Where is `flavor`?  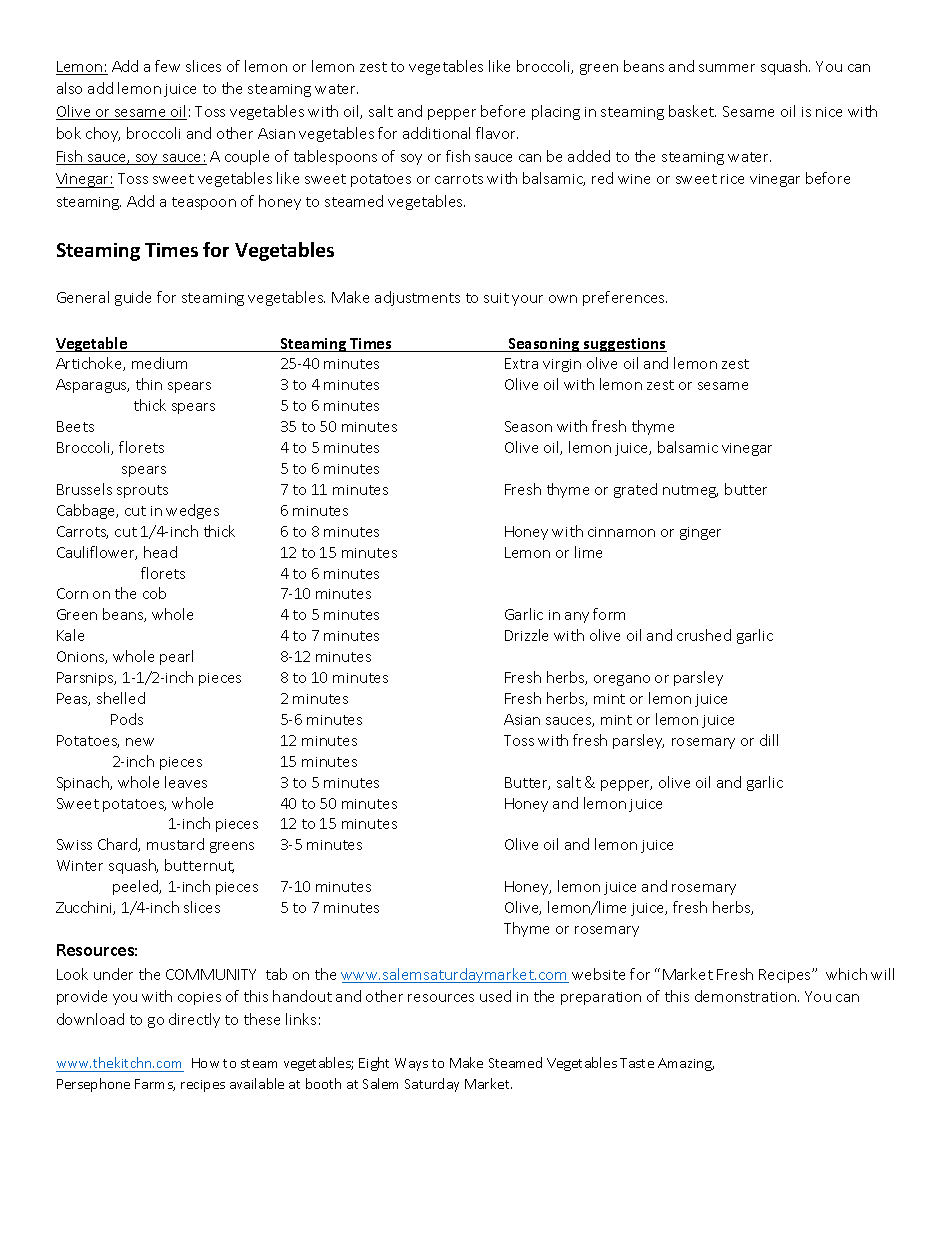
flavor is located at coordinates (497, 133).
